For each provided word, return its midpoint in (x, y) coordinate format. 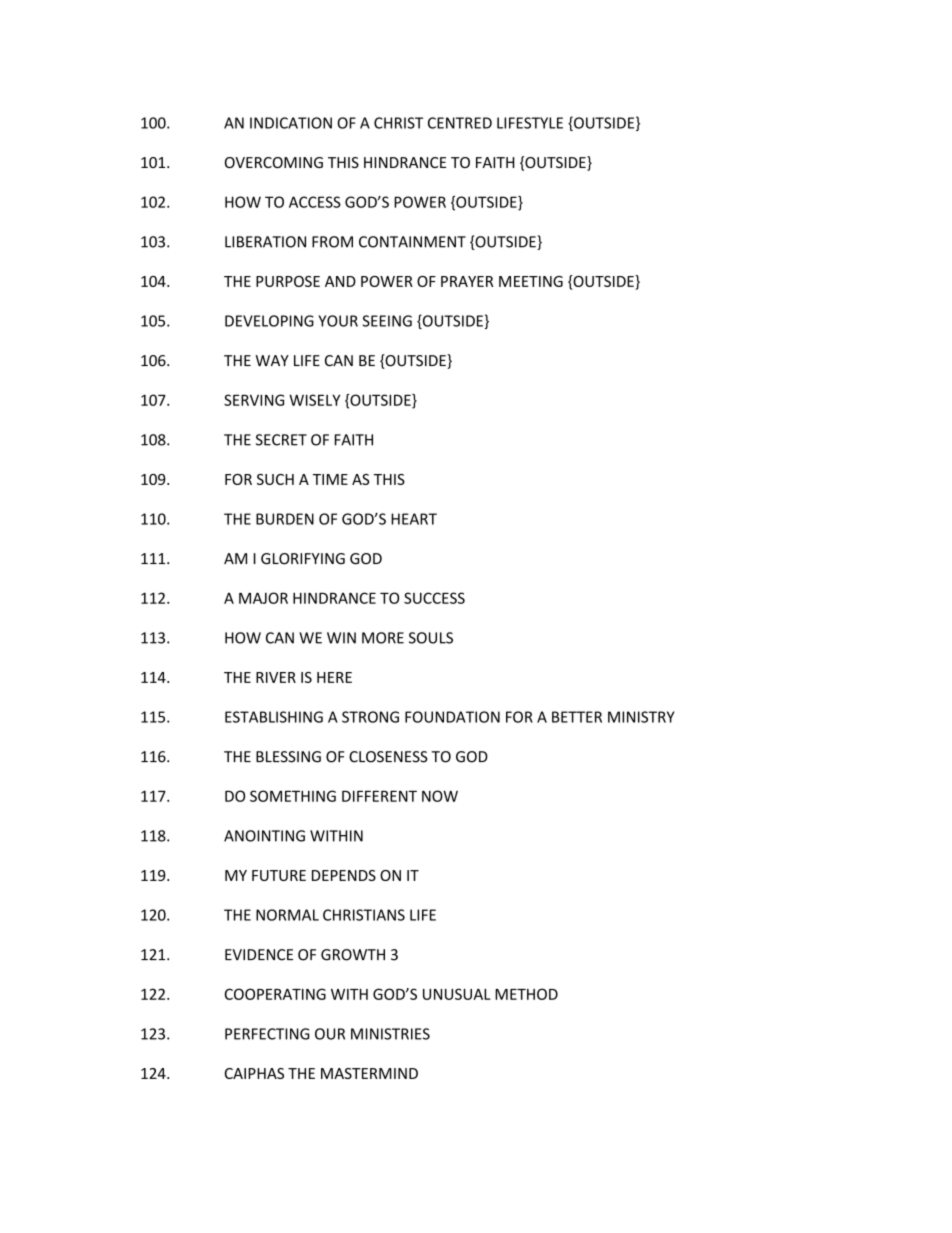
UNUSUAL (457, 994)
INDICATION (291, 123)
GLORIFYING (303, 559)
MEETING (531, 281)
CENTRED (460, 123)
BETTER (577, 717)
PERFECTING (267, 1034)
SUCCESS (434, 598)
